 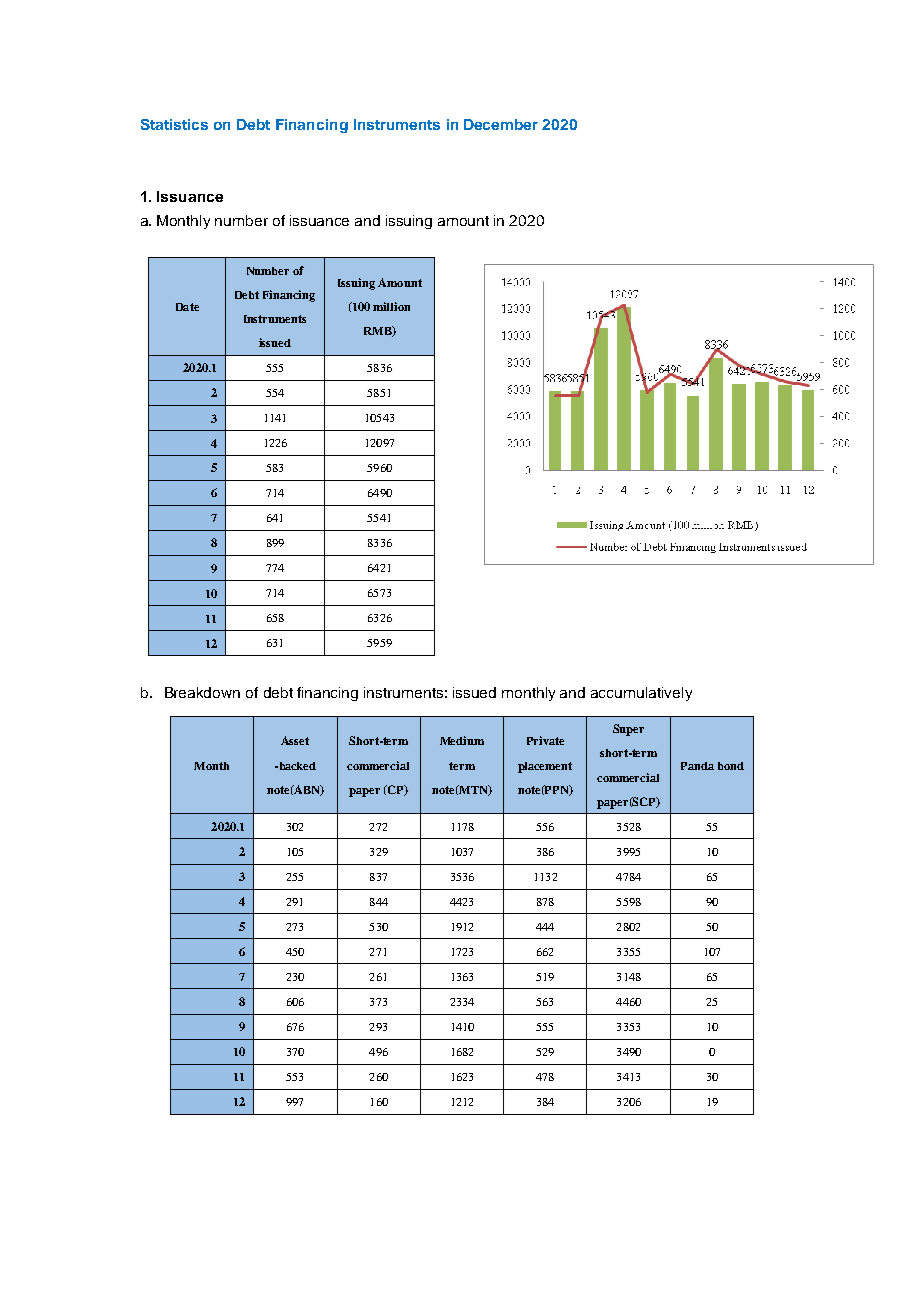 What do you see at coordinates (545, 740) in the image?
I see `Private` at bounding box center [545, 740].
